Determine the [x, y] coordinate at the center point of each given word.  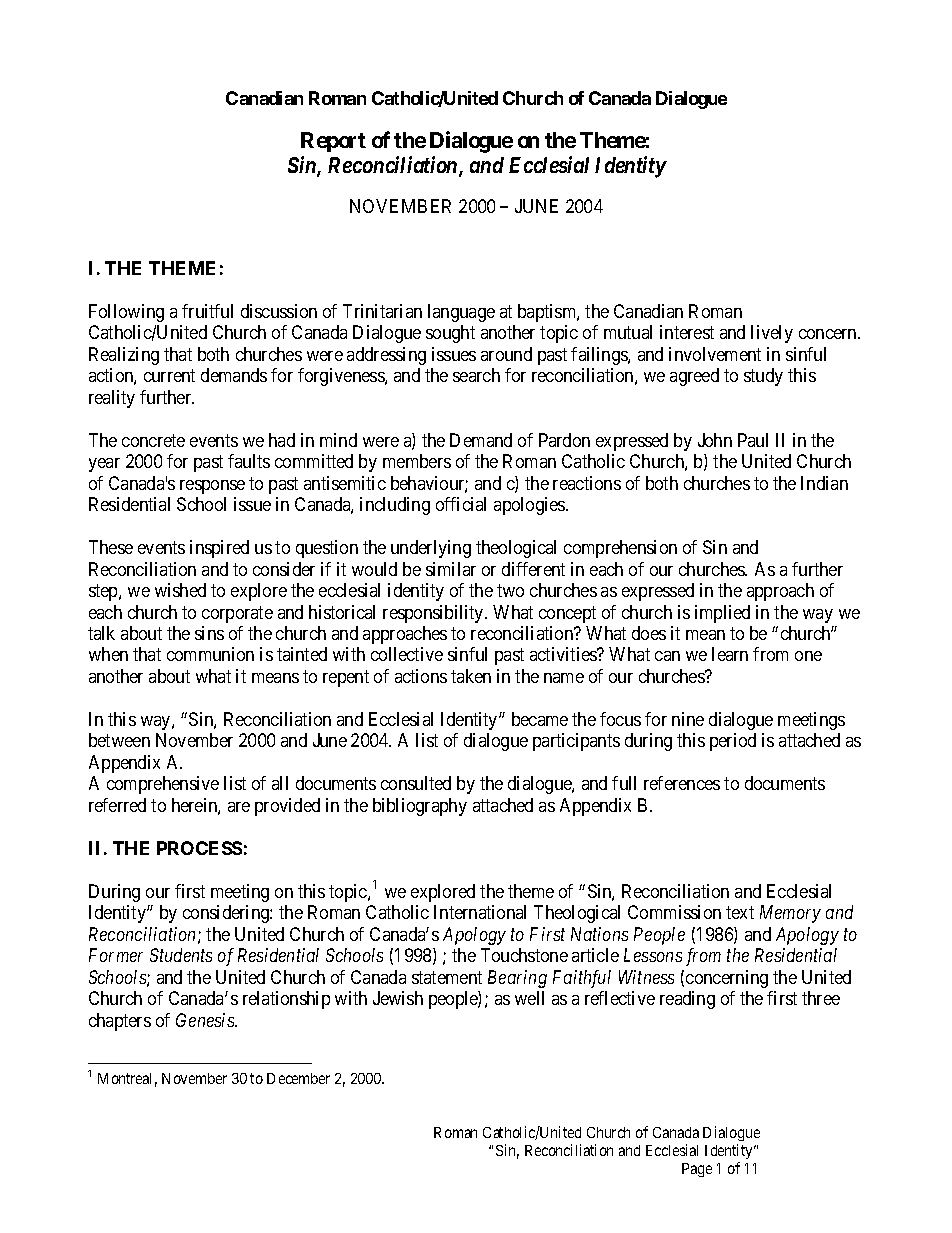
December [298, 1078]
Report [333, 142]
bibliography [420, 807]
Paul [753, 440]
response [212, 487]
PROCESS [199, 848]
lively [772, 334]
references [682, 783]
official [461, 504]
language [461, 313]
